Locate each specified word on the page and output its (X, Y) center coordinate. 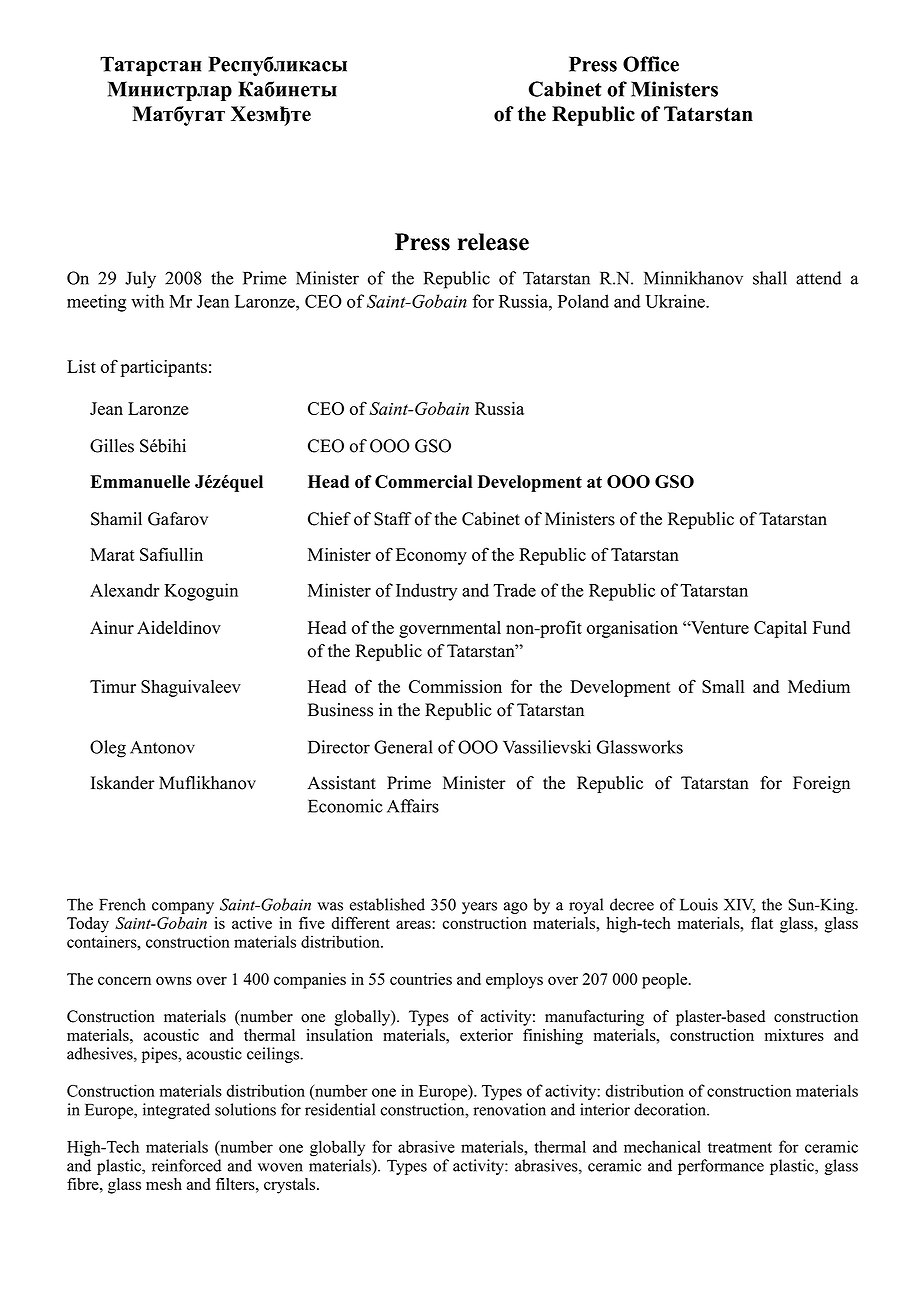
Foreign (821, 784)
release (493, 242)
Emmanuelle (140, 481)
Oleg (108, 749)
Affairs (413, 806)
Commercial (423, 481)
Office (651, 64)
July (140, 280)
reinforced (186, 1165)
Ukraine (676, 301)
